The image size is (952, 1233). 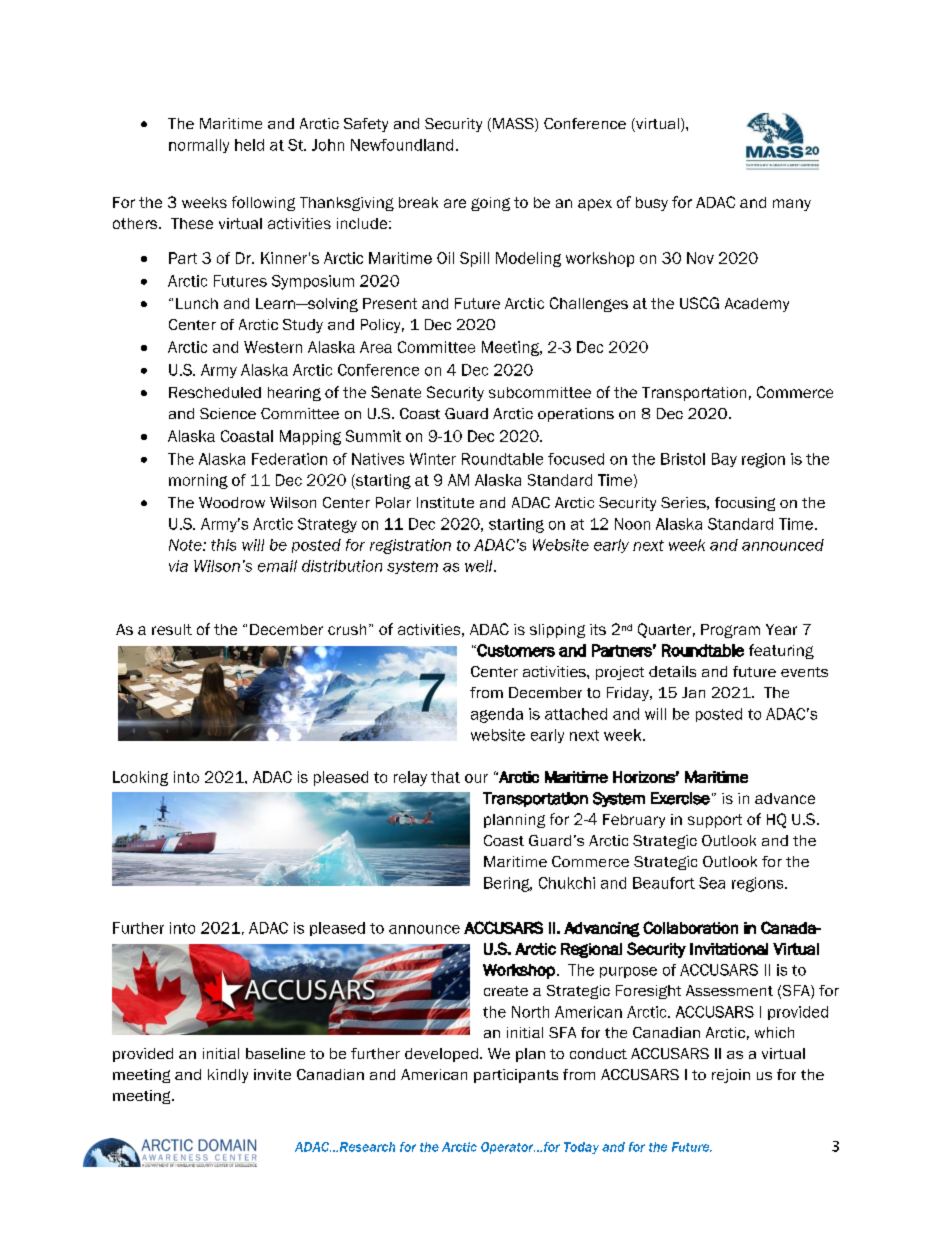 What do you see at coordinates (497, 715) in the page?
I see `agenda` at bounding box center [497, 715].
